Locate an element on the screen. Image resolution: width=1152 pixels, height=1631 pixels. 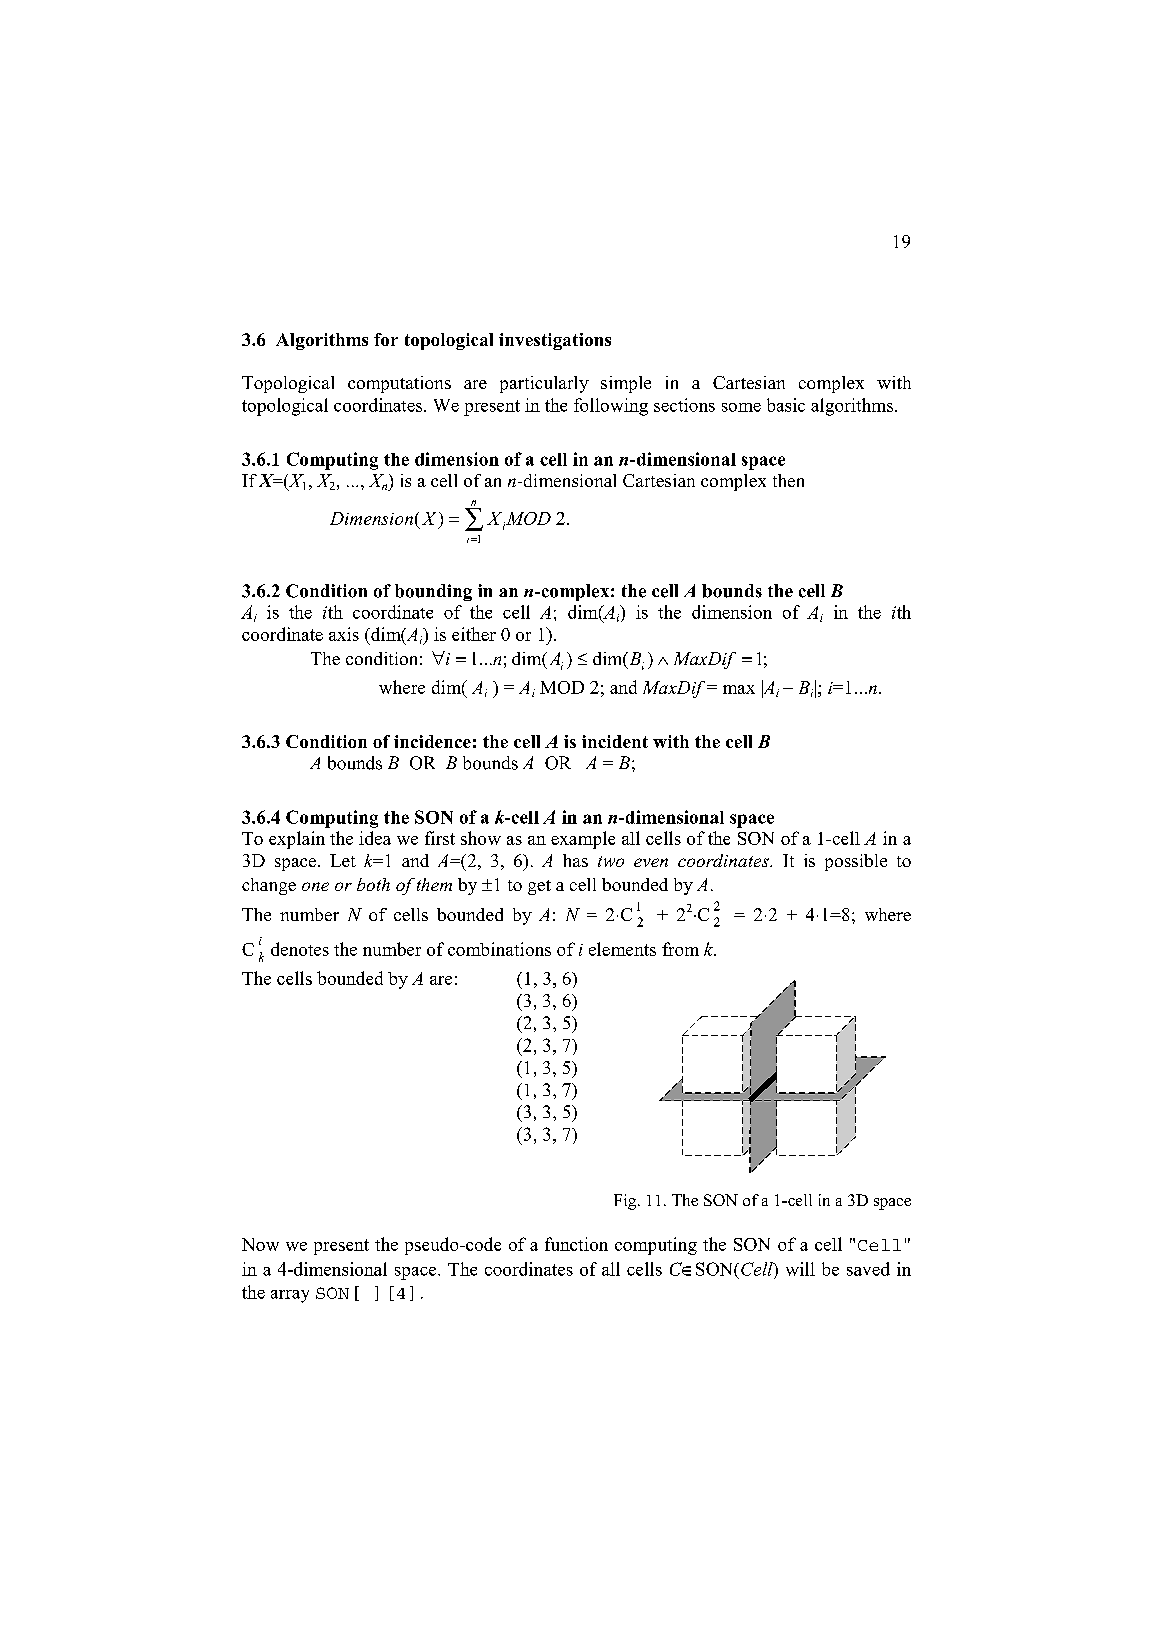
possible is located at coordinates (856, 862).
